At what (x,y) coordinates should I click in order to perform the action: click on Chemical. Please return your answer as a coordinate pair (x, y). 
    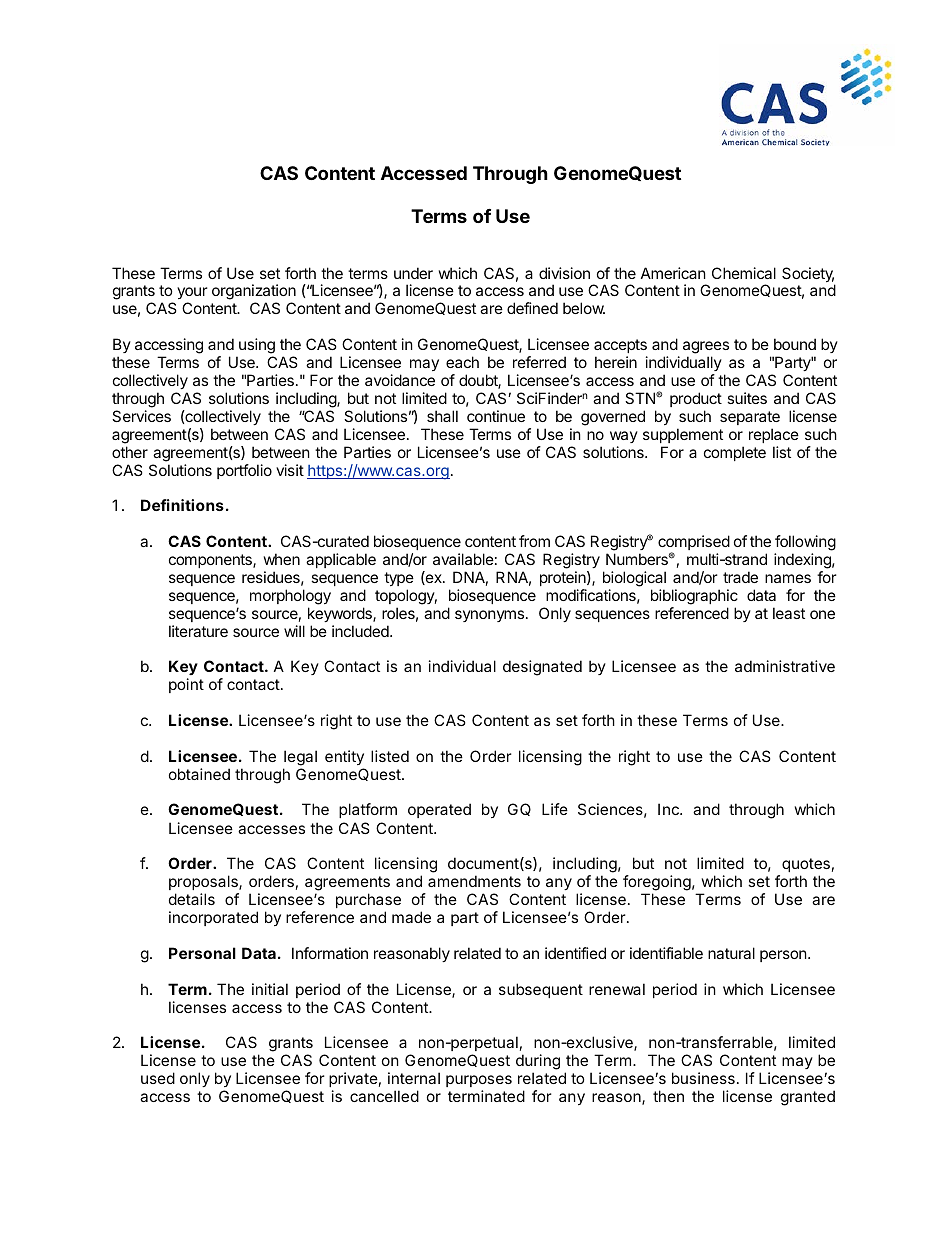
    Looking at the image, I should click on (744, 273).
